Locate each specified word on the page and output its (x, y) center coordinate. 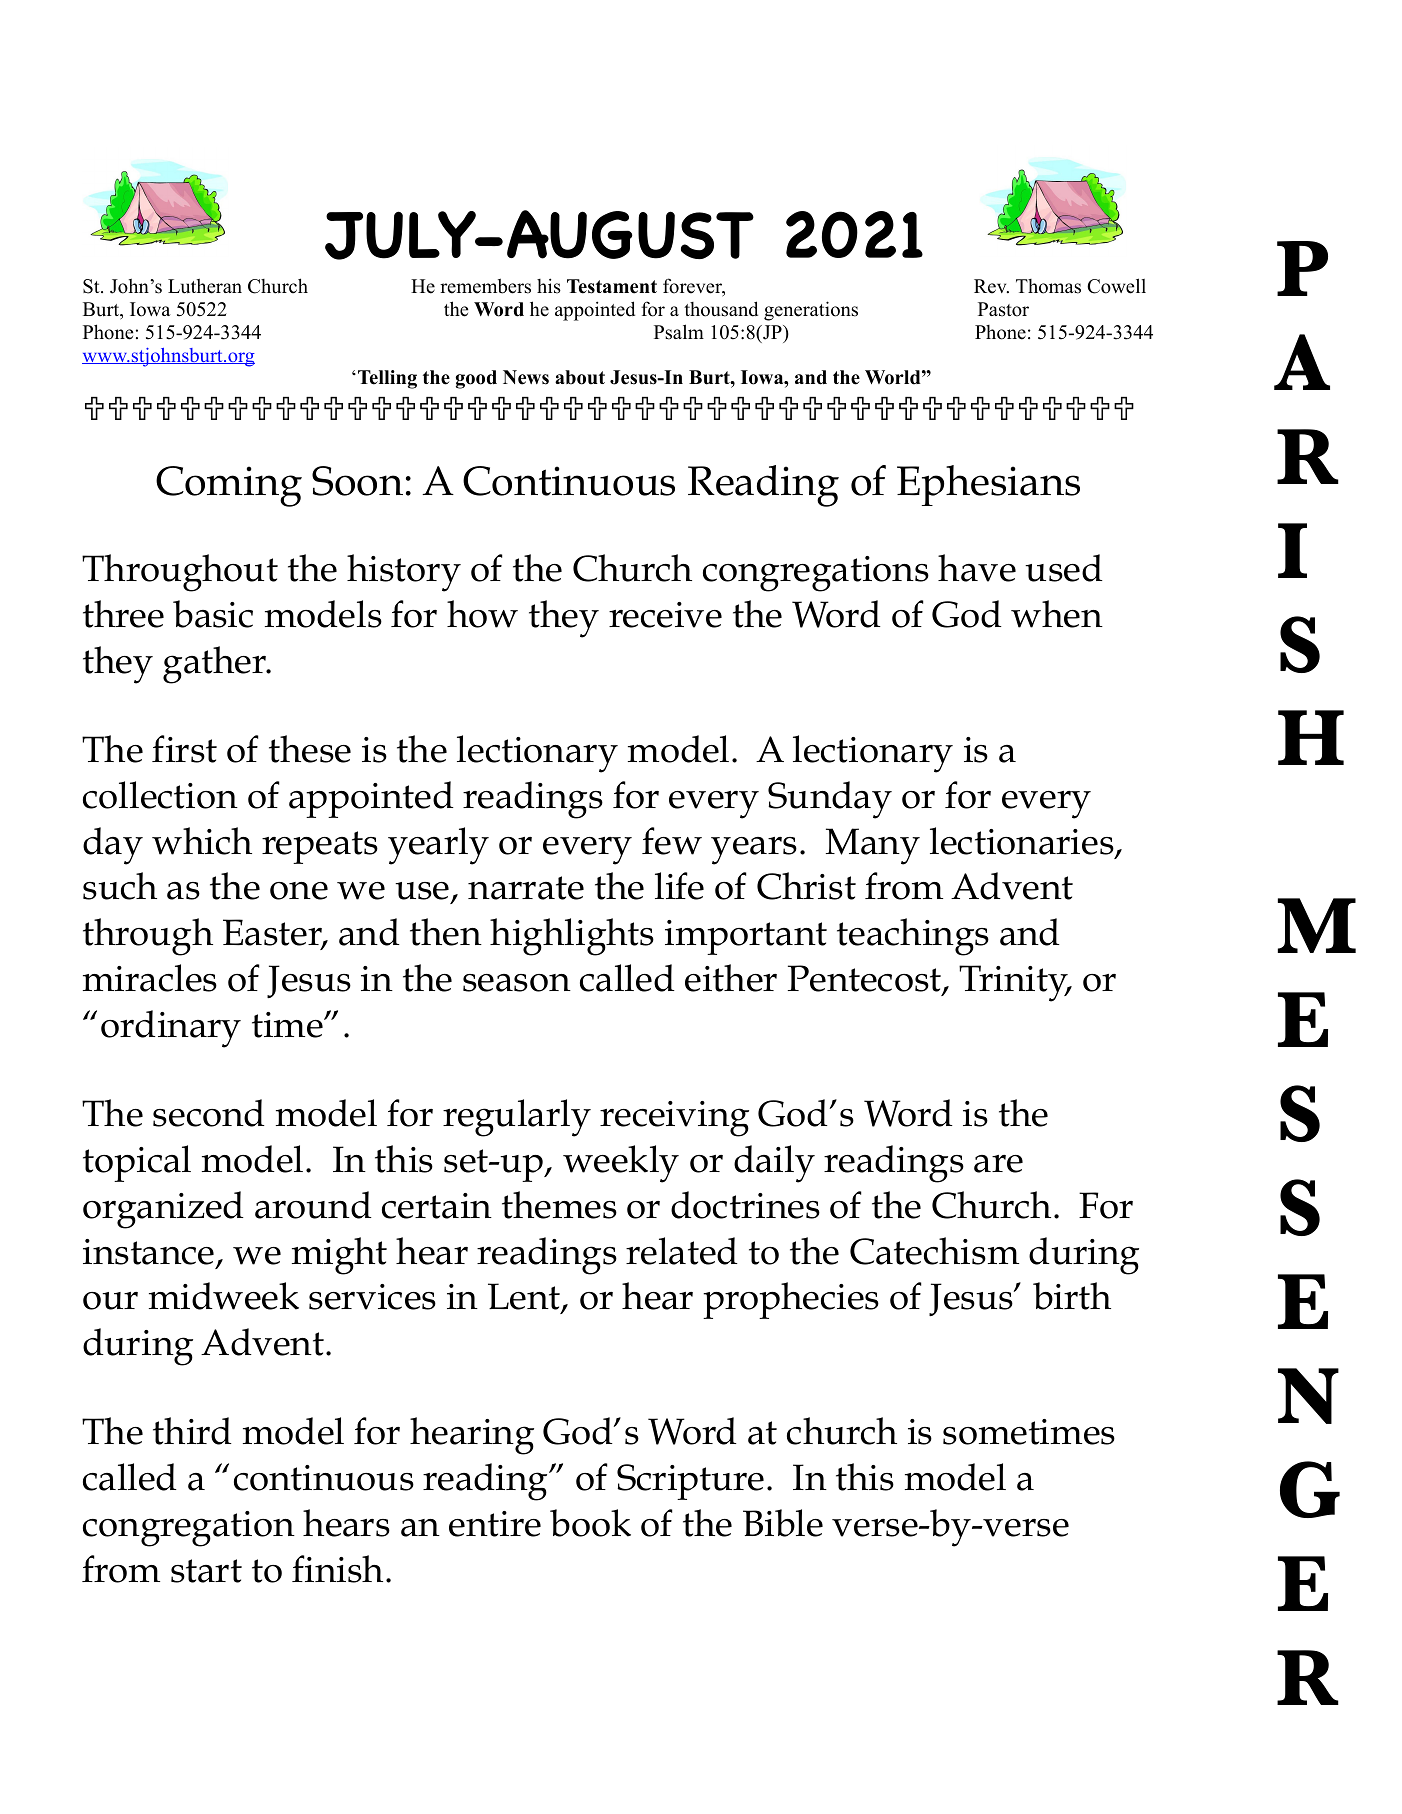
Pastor (1003, 309)
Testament (612, 286)
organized (163, 1210)
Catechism (934, 1251)
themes (559, 1205)
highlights (572, 937)
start (206, 1571)
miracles (150, 978)
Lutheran (205, 286)
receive (665, 615)
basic (213, 614)
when (1057, 614)
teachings (913, 937)
